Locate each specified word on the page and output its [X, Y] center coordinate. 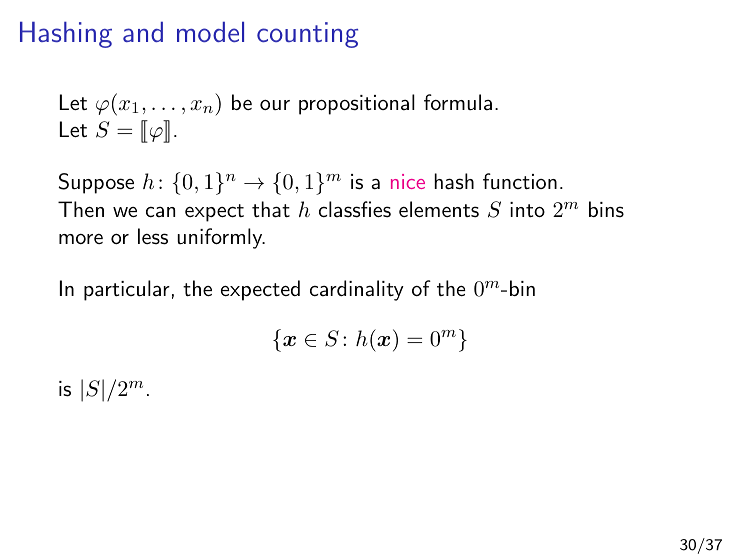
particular [127, 290]
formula [458, 102]
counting [307, 35]
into [527, 209]
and [143, 32]
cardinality [357, 290]
